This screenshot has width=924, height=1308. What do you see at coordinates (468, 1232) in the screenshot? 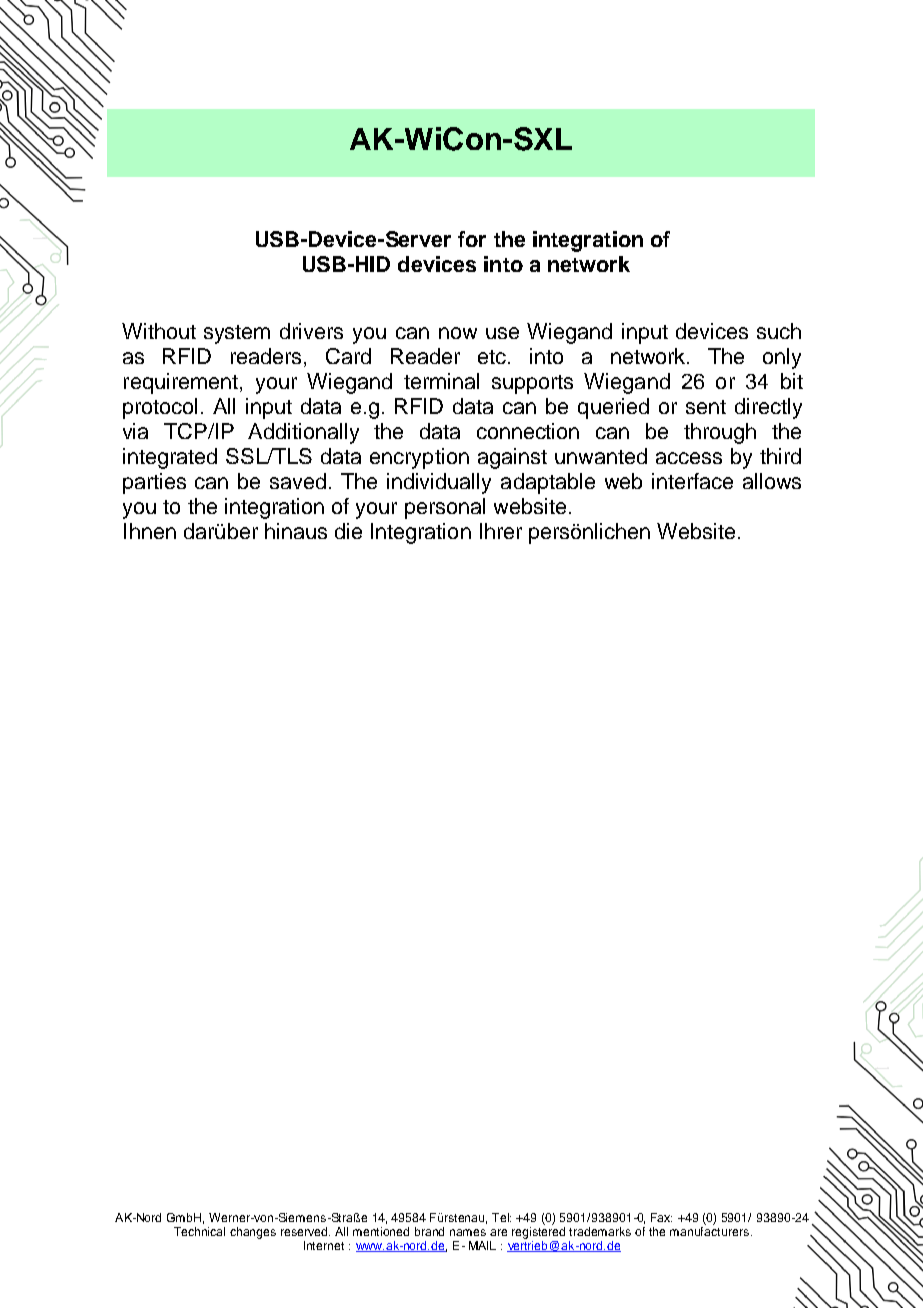
I see `names` at bounding box center [468, 1232].
